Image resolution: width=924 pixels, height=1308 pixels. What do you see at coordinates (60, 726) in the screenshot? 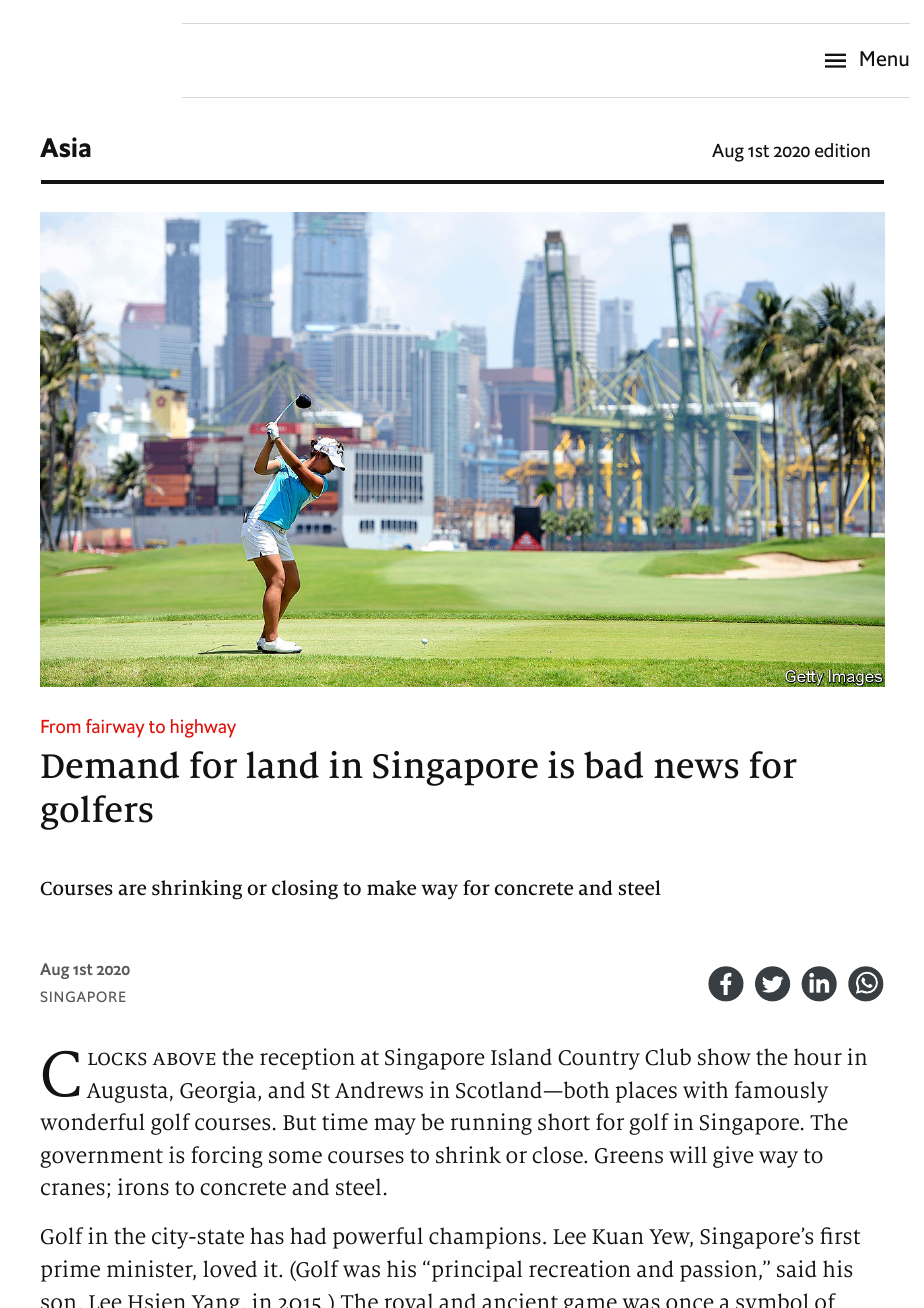
I see `From` at bounding box center [60, 726].
